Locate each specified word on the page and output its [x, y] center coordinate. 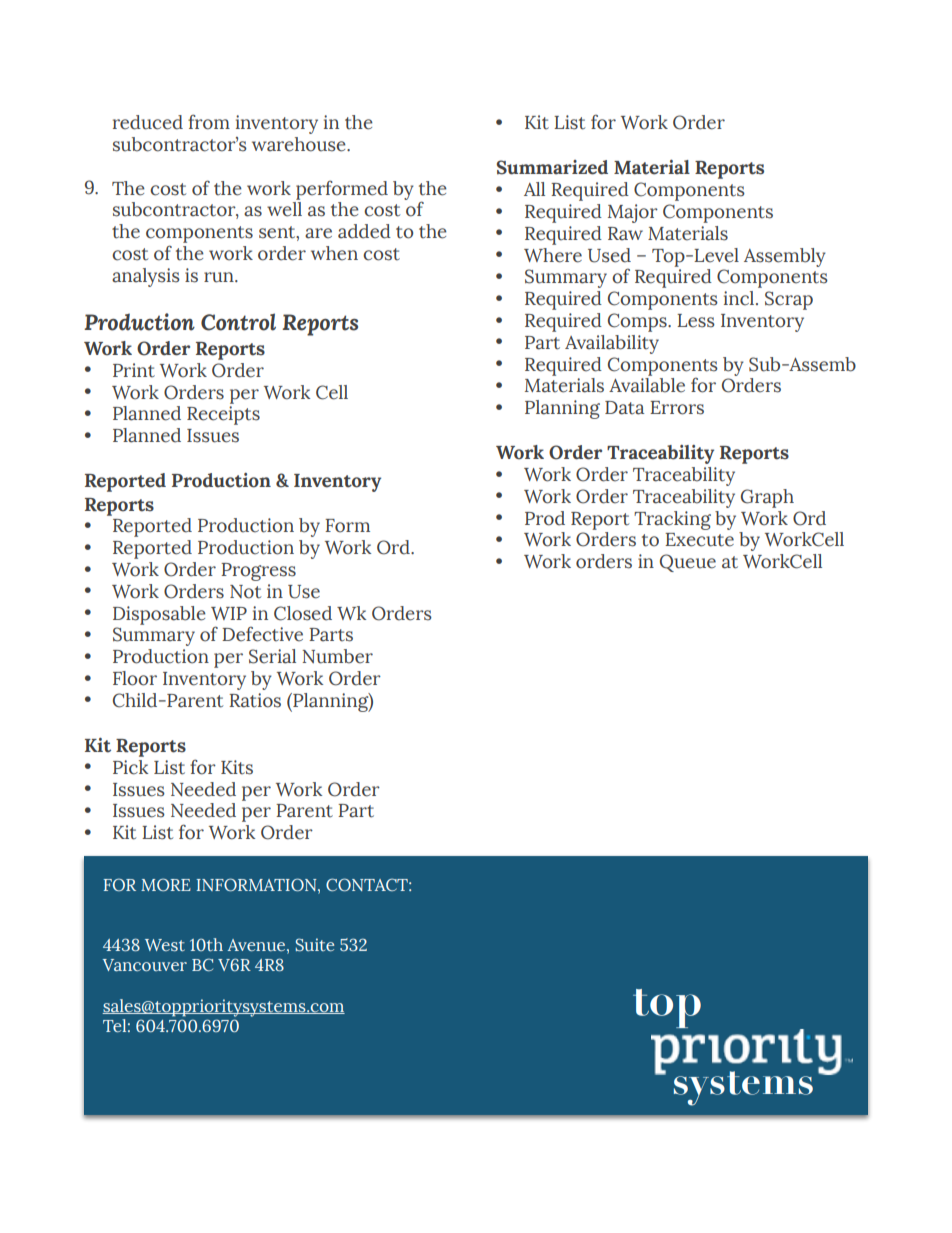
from [209, 122]
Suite [314, 945]
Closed [303, 613]
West [165, 945]
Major [633, 213]
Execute [699, 540]
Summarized [552, 167]
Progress [258, 572]
